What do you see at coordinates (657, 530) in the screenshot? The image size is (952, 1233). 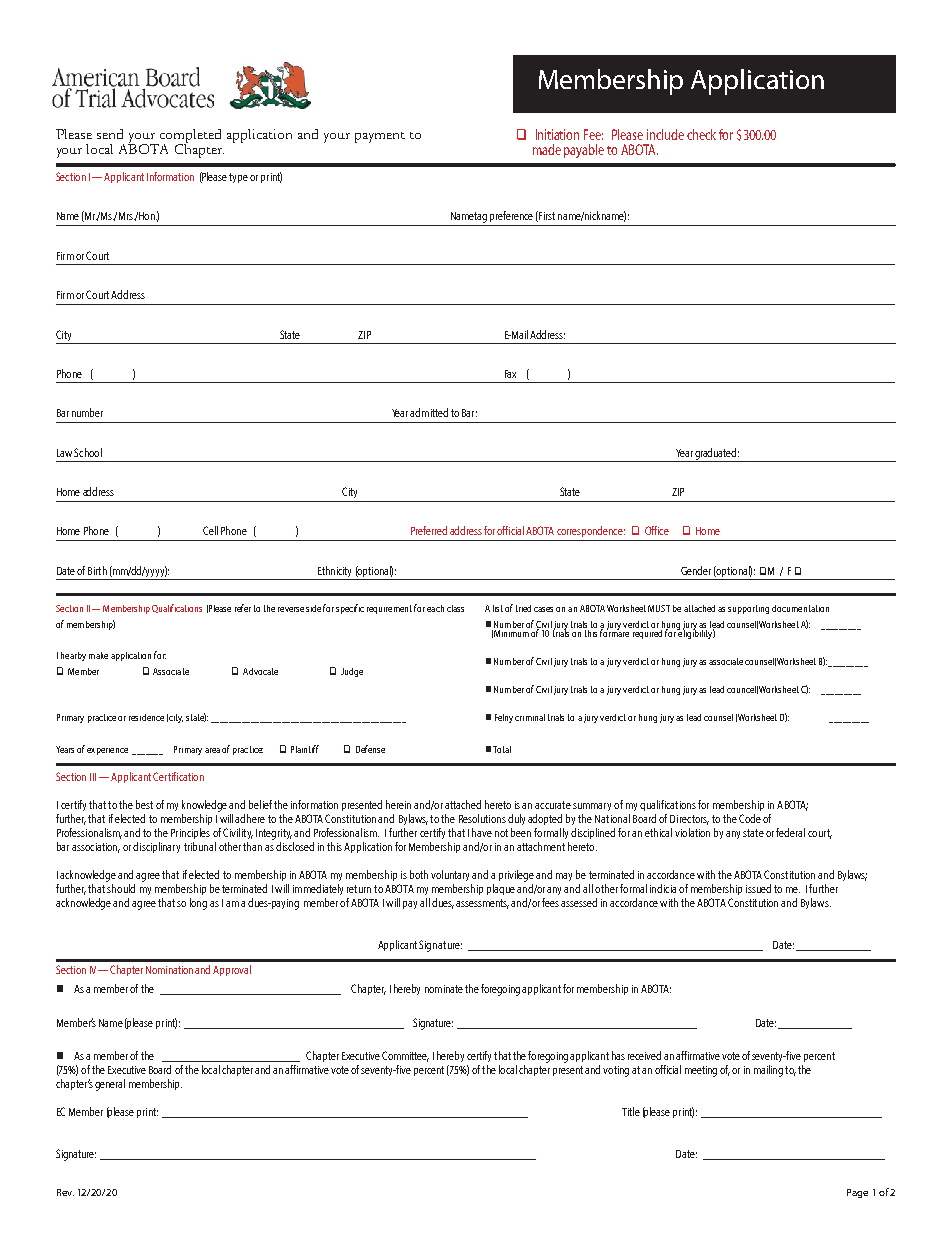 I see `Office` at bounding box center [657, 530].
